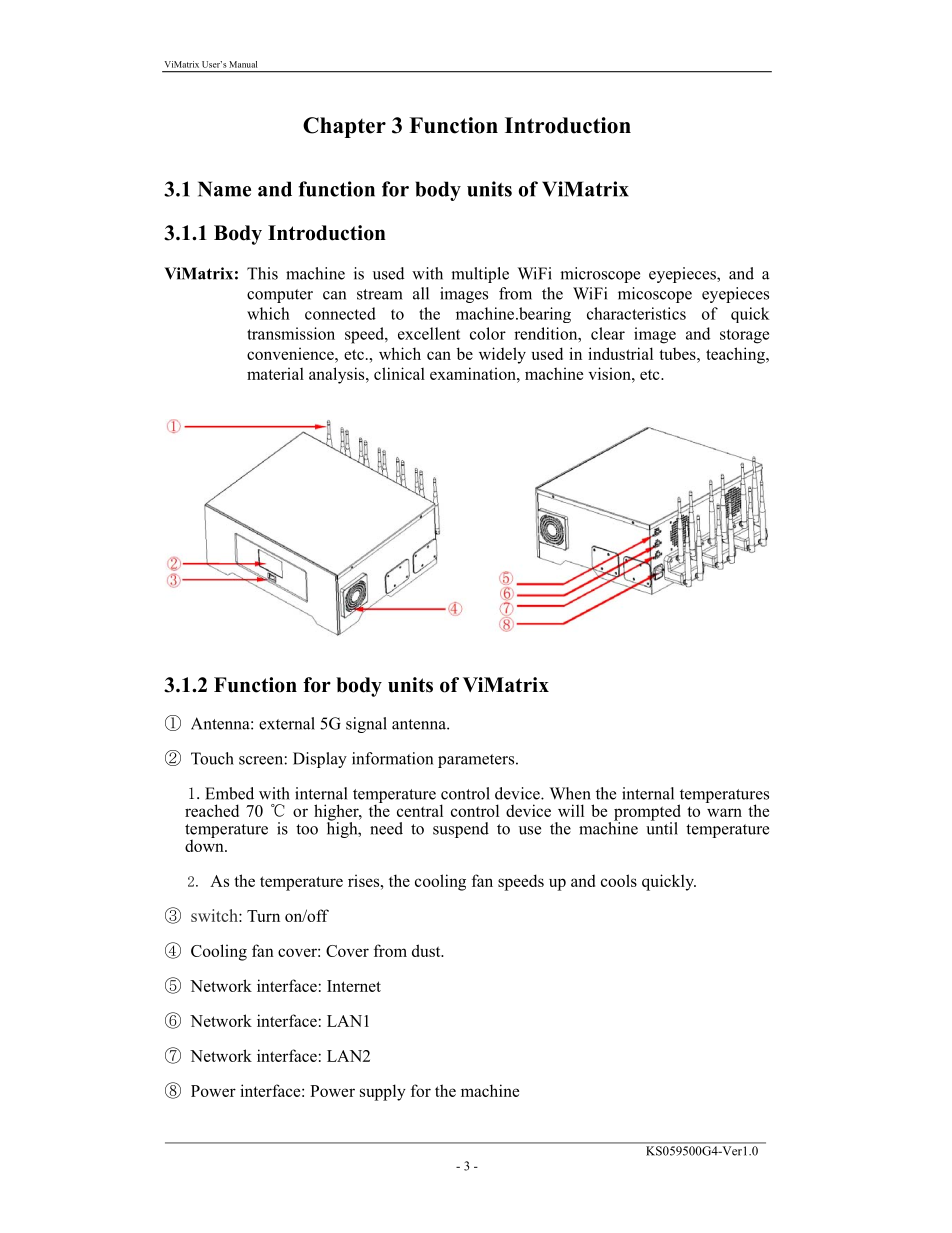 The width and height of the screenshot is (952, 1233). What do you see at coordinates (619, 880) in the screenshot?
I see `cools` at bounding box center [619, 880].
